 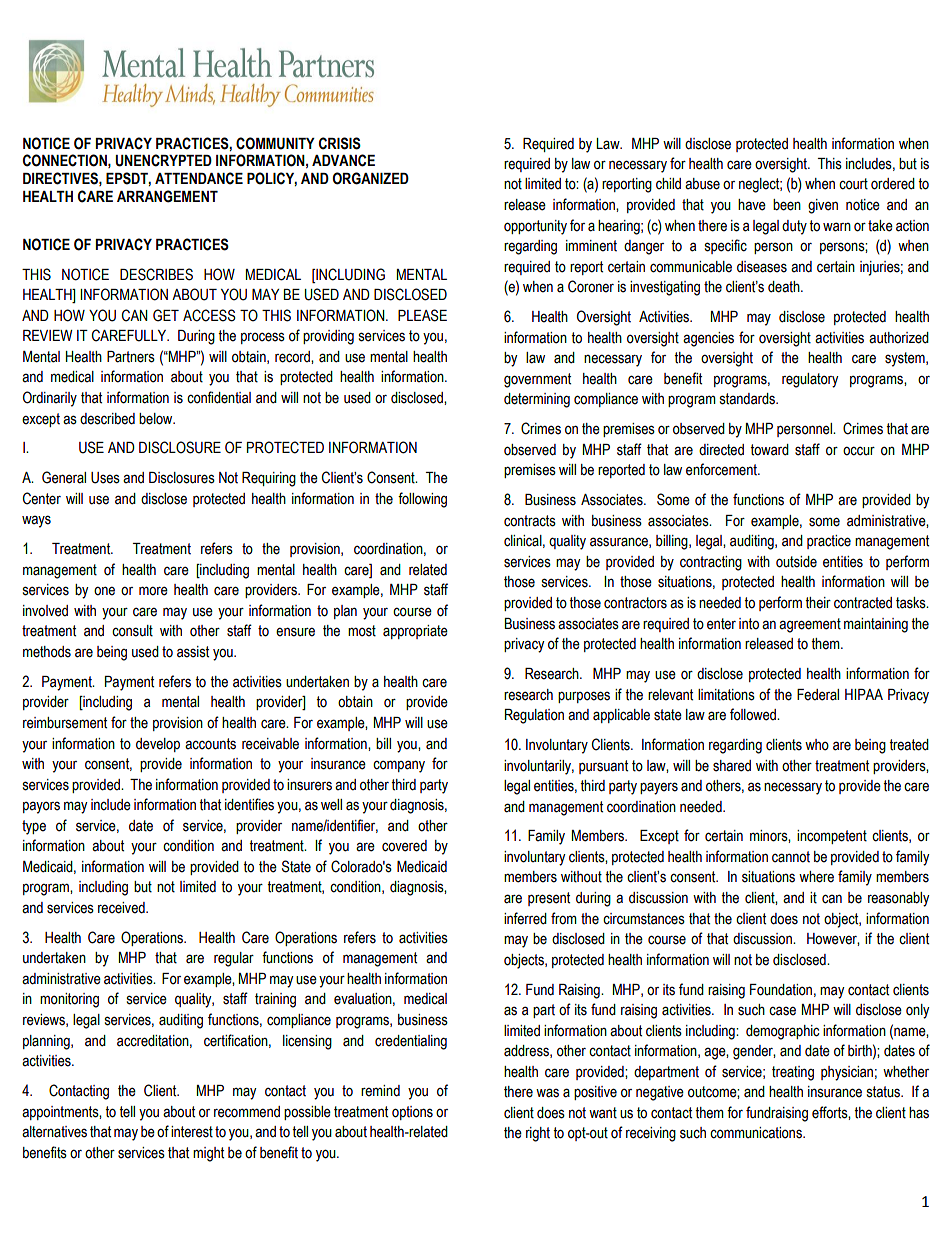 I want to click on where, so click(x=816, y=877).
